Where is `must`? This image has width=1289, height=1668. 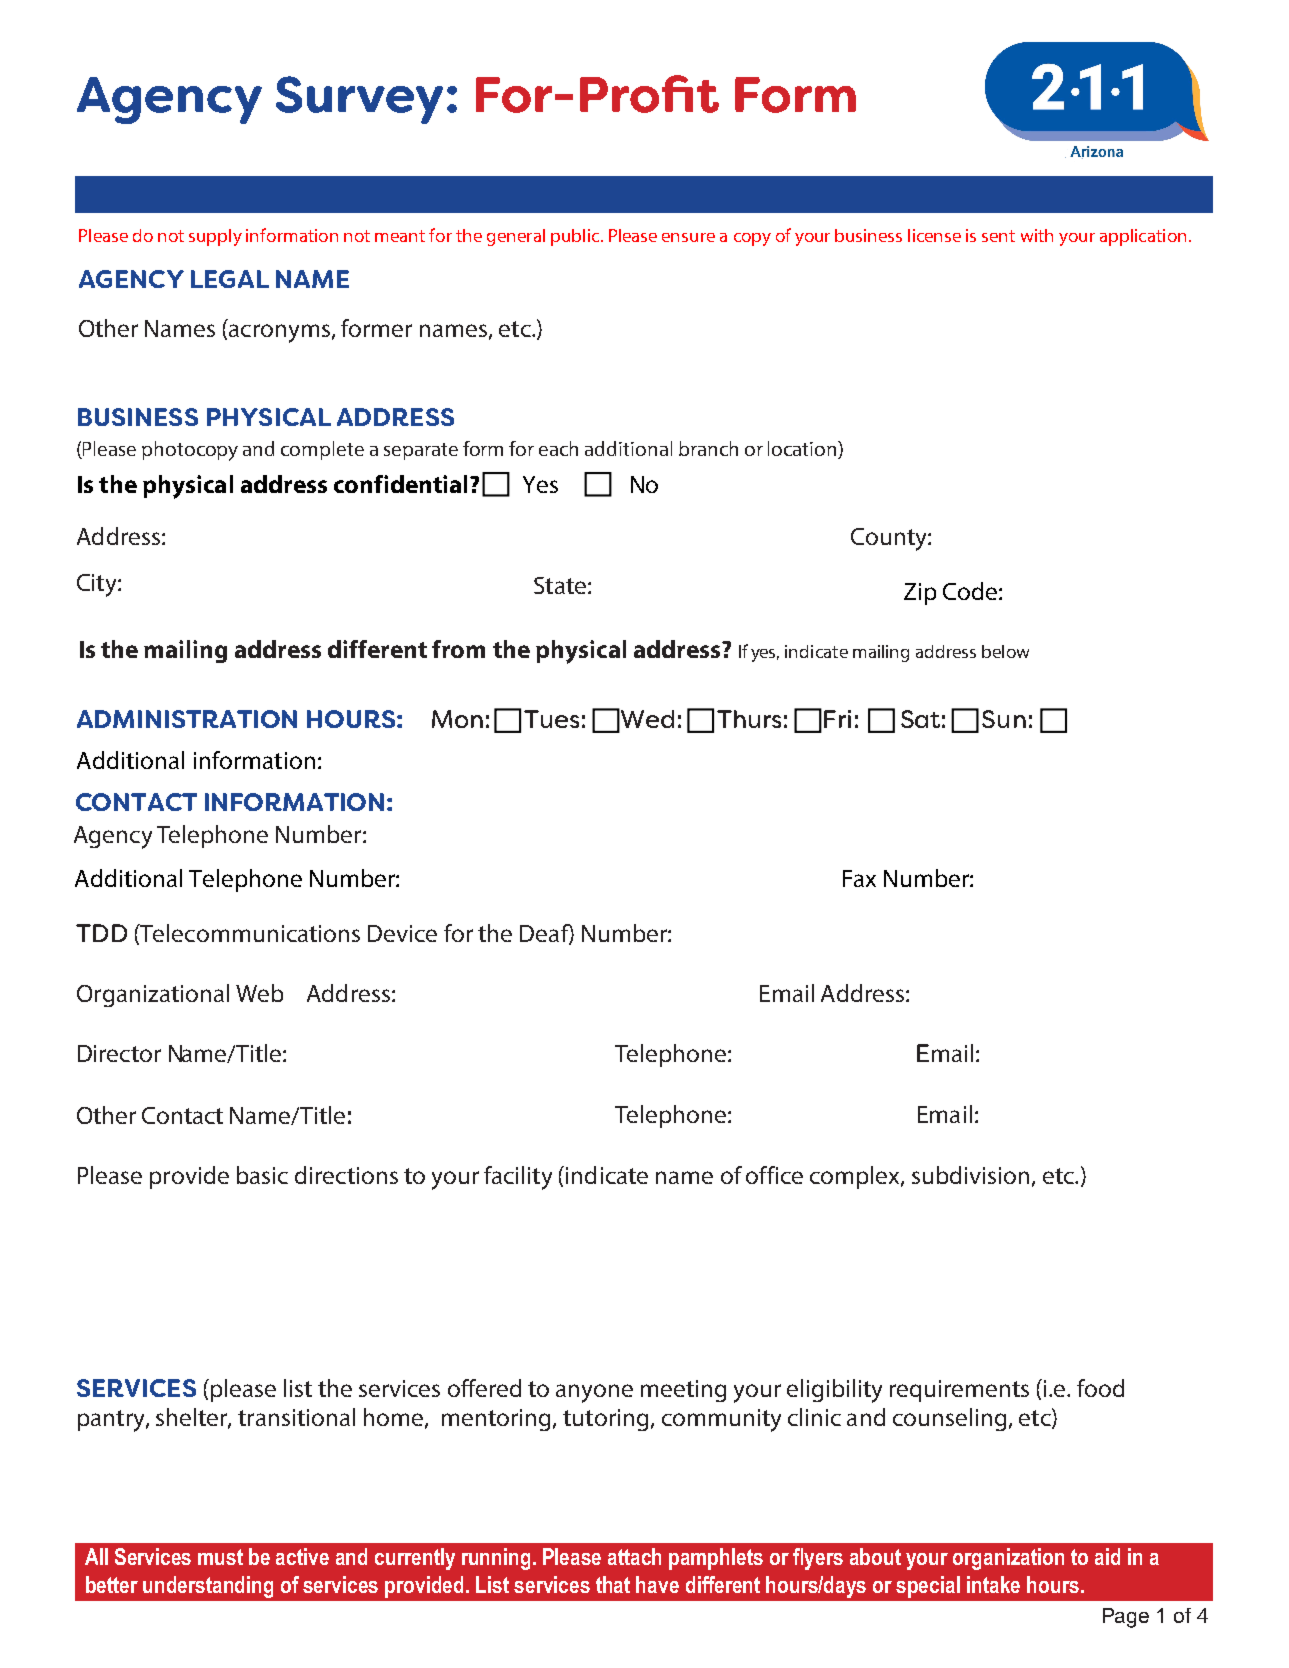 must is located at coordinates (220, 1557).
